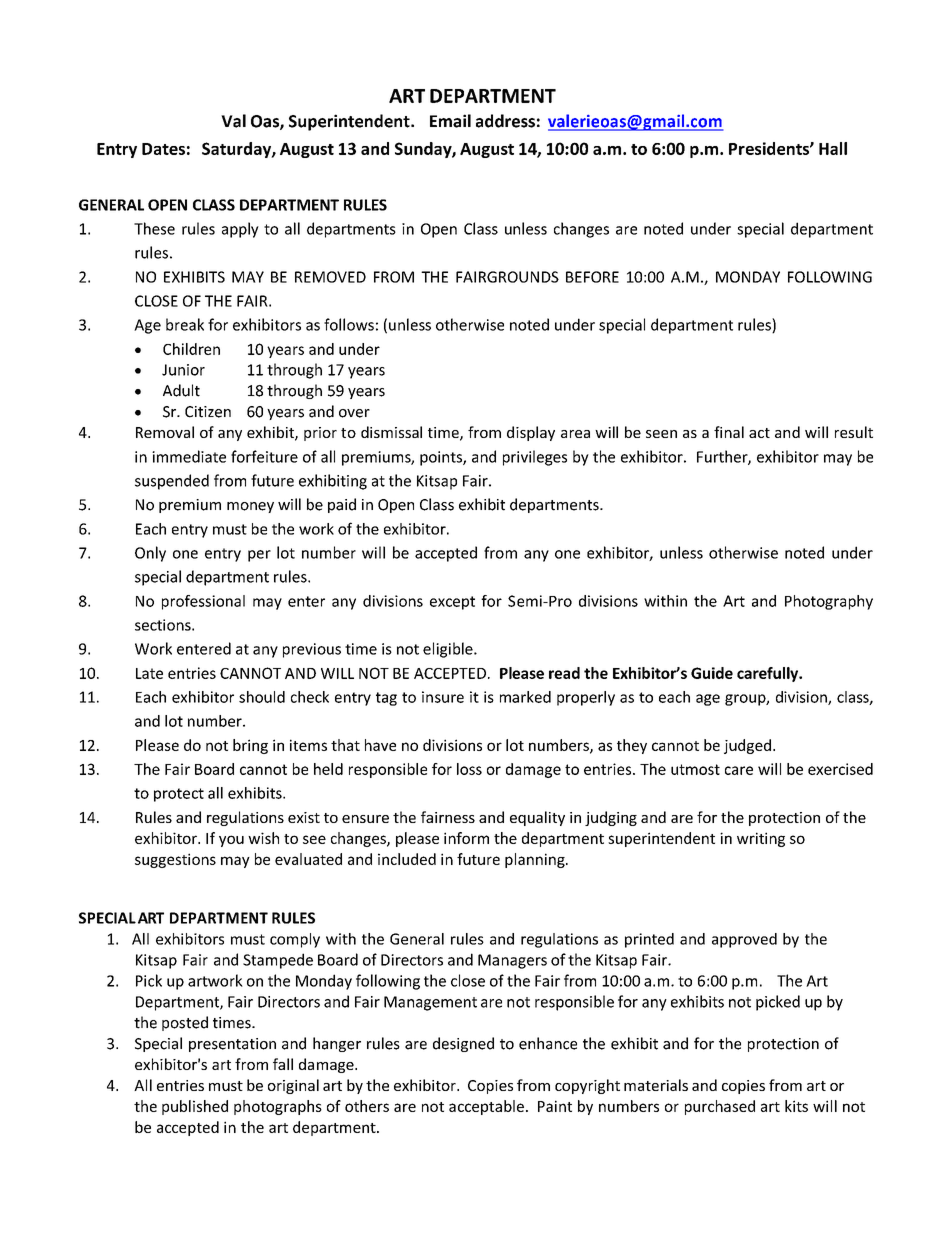  I want to click on presentation, so click(232, 1045).
